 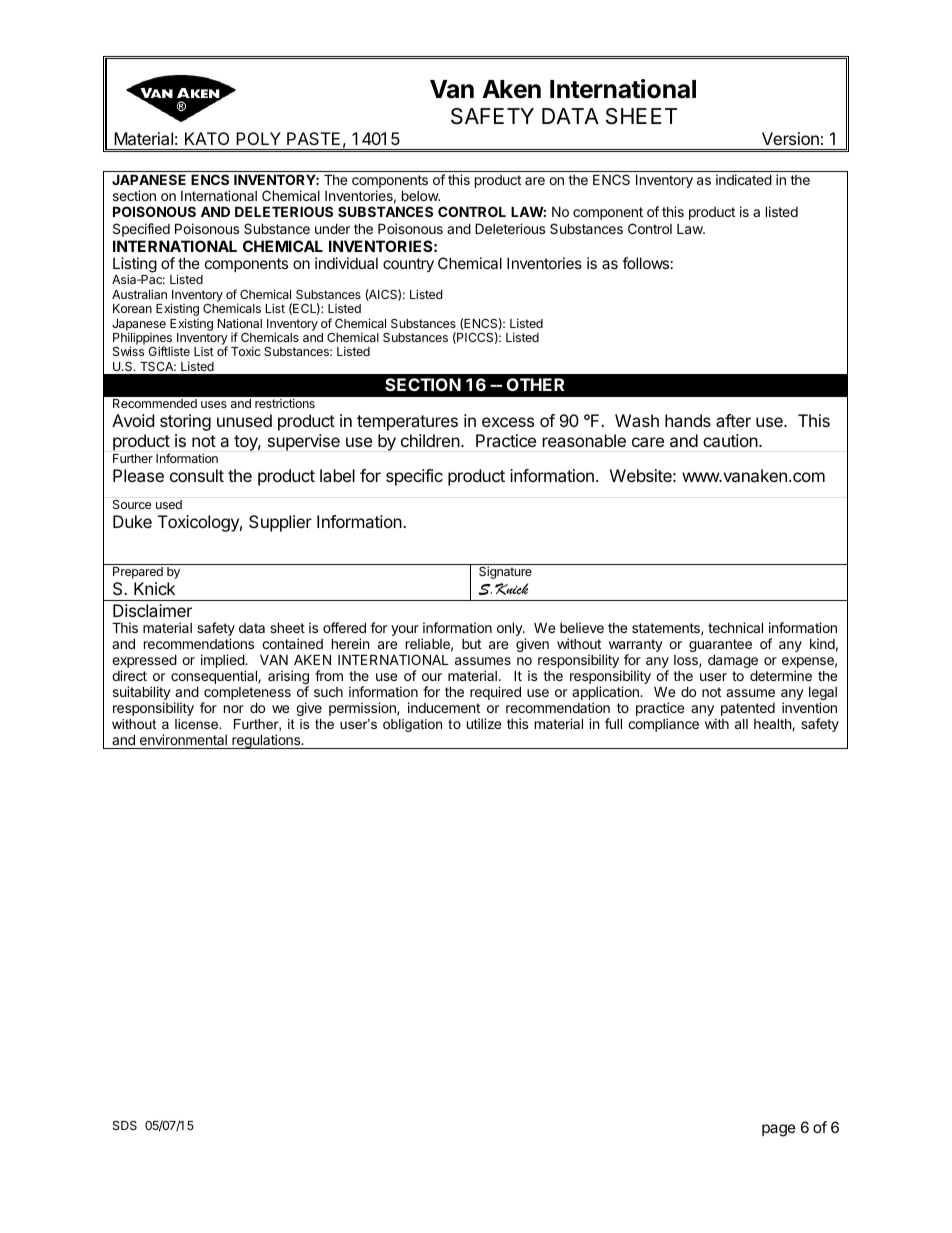 I want to click on below, so click(x=421, y=195).
